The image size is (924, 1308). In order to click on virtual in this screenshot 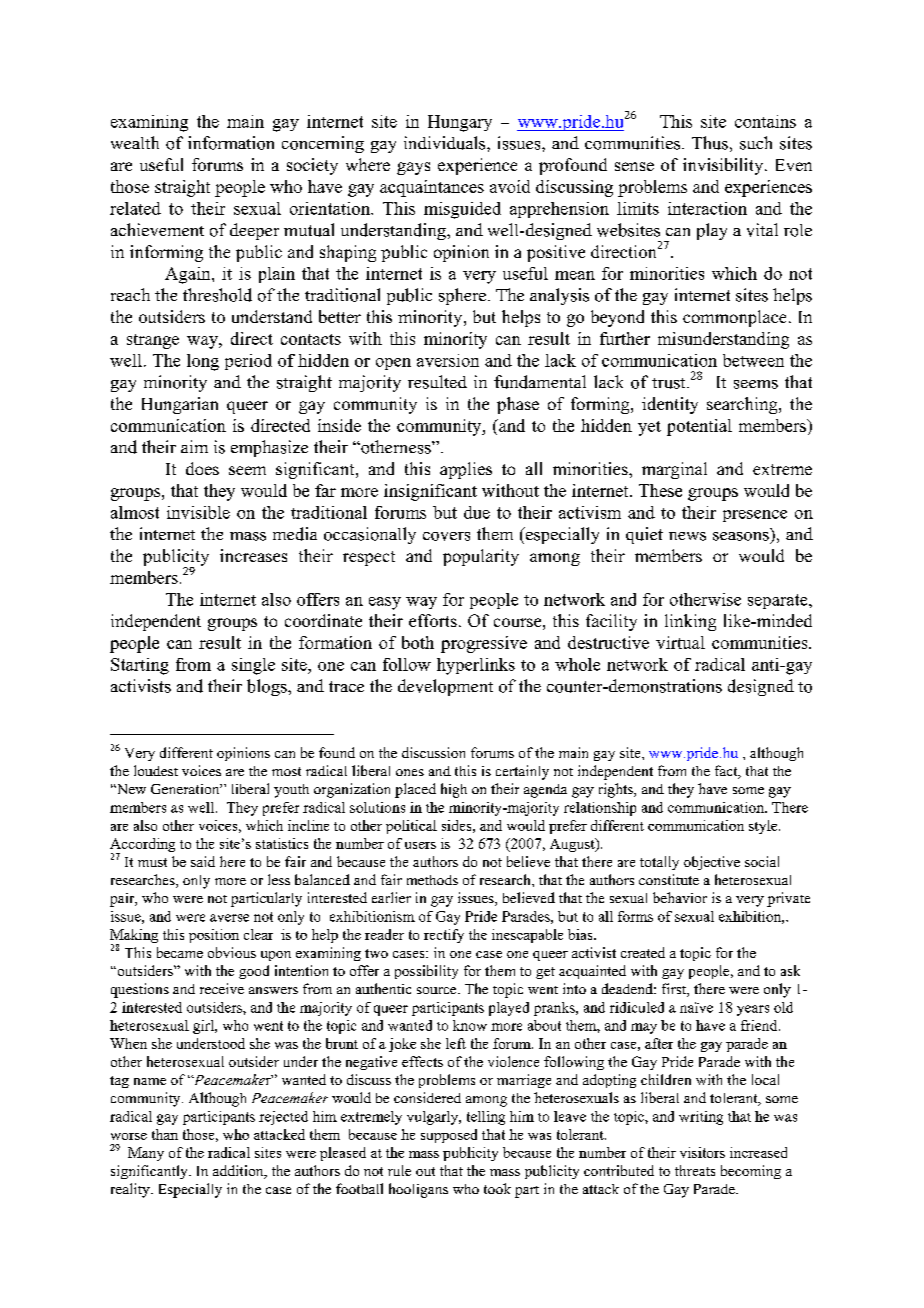, I will do `click(680, 642)`.
